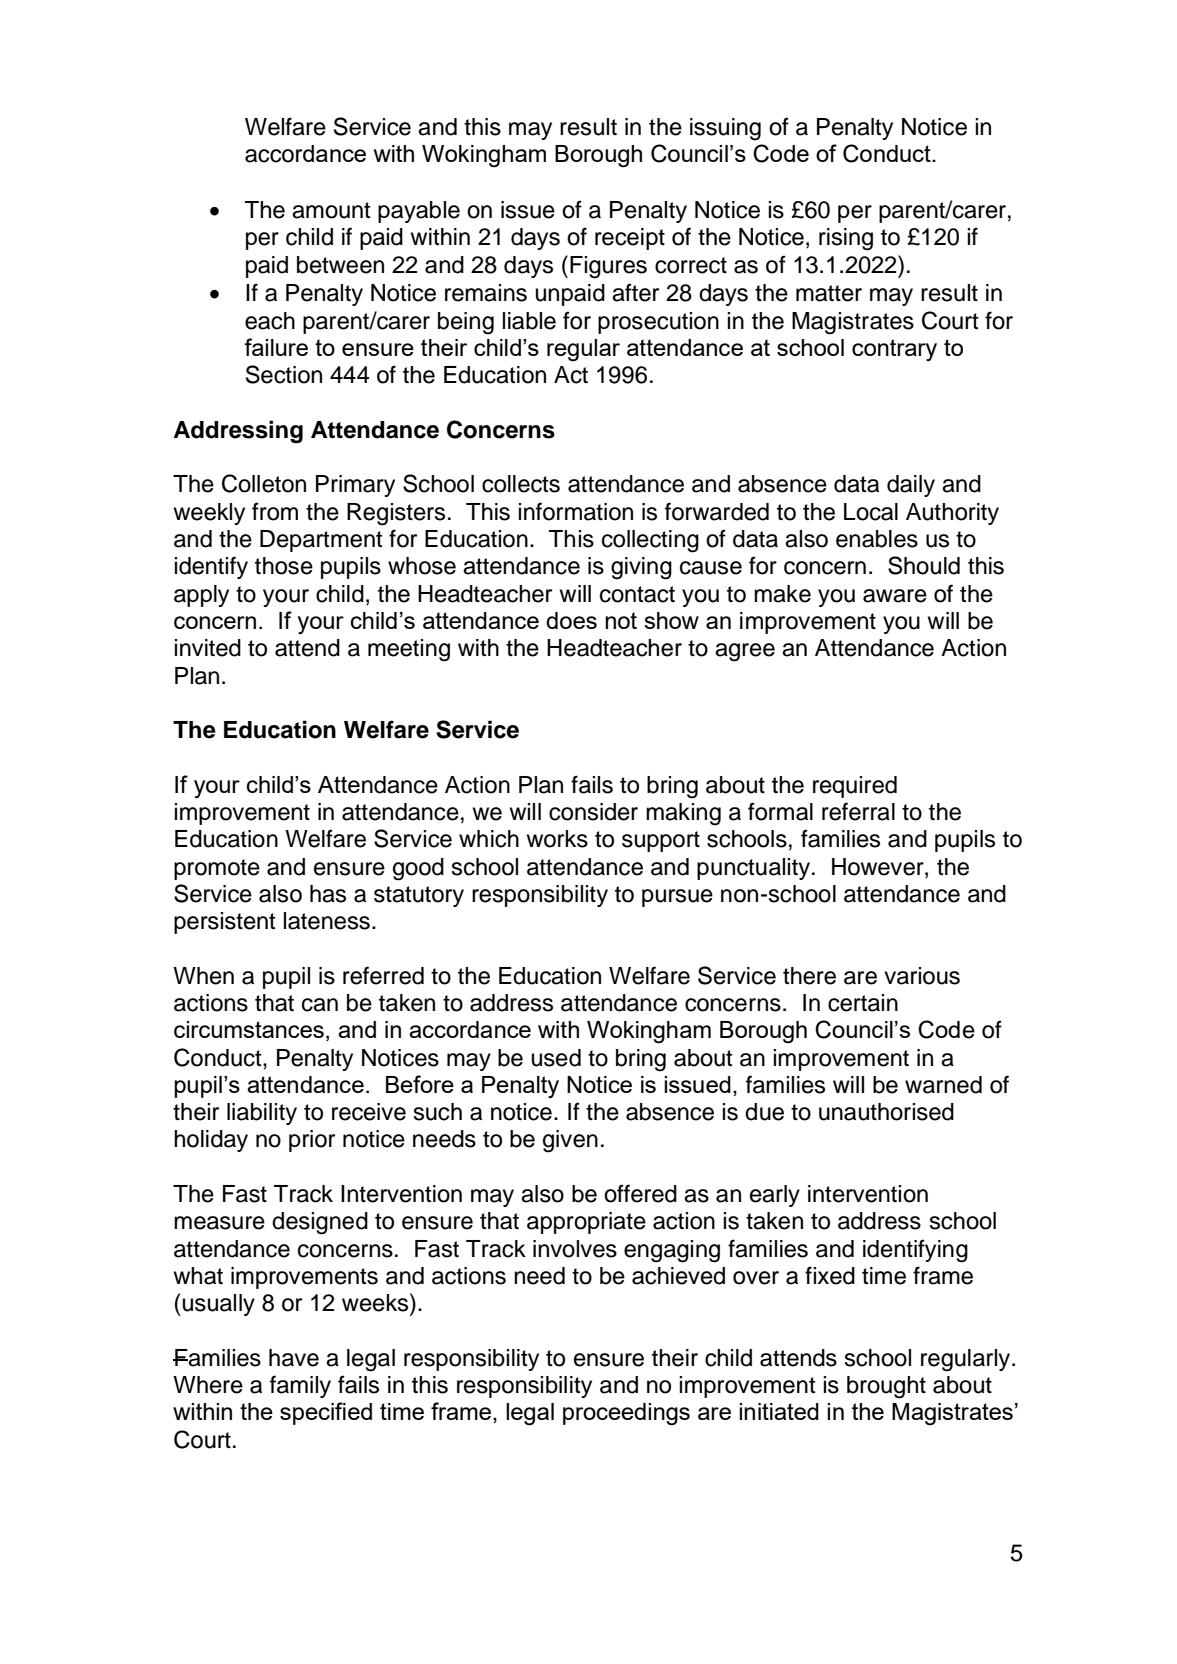 The width and height of the image is (1177, 1664). I want to click on brought, so click(886, 1387).
